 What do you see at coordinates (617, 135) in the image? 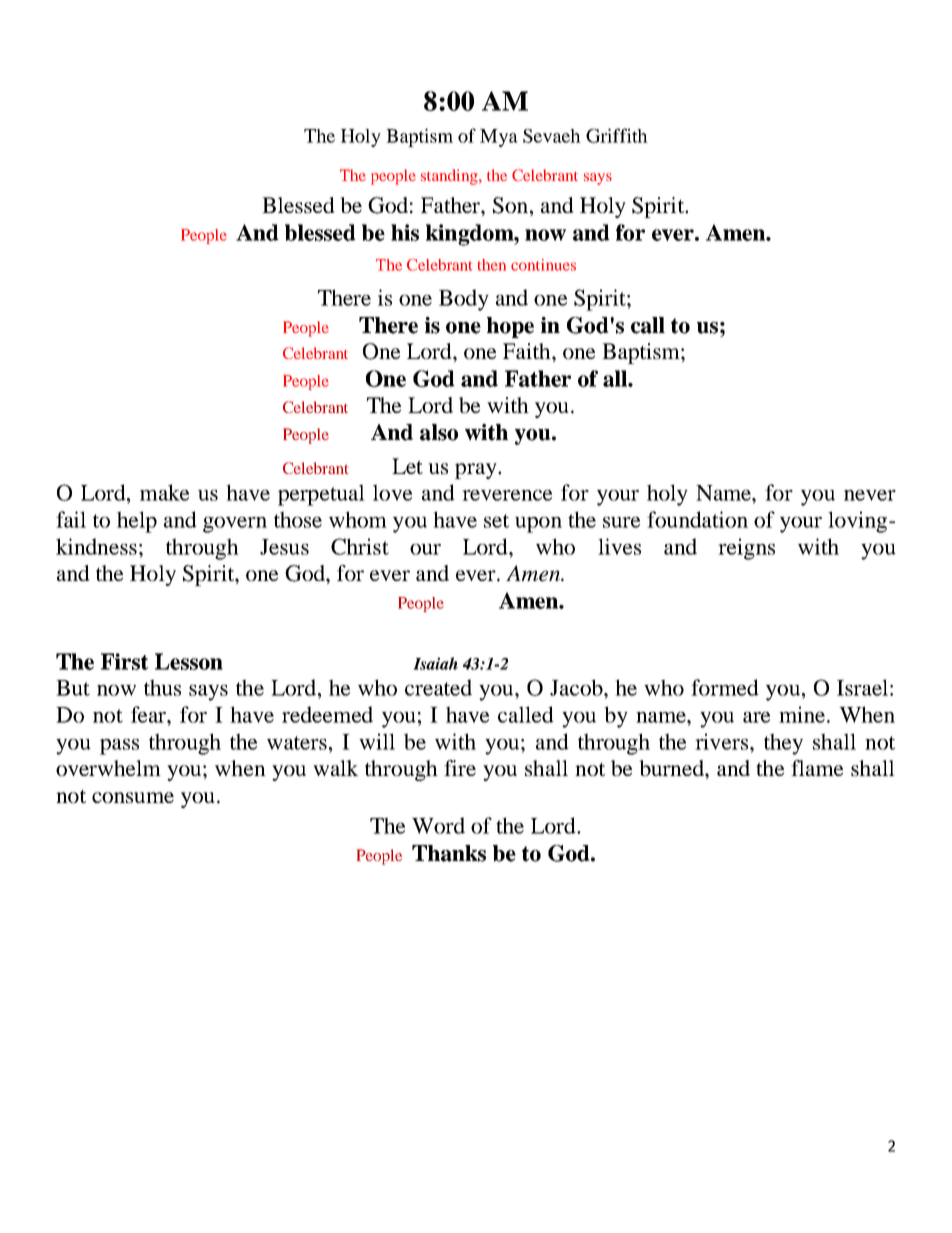
I see `Griffith` at bounding box center [617, 135].
